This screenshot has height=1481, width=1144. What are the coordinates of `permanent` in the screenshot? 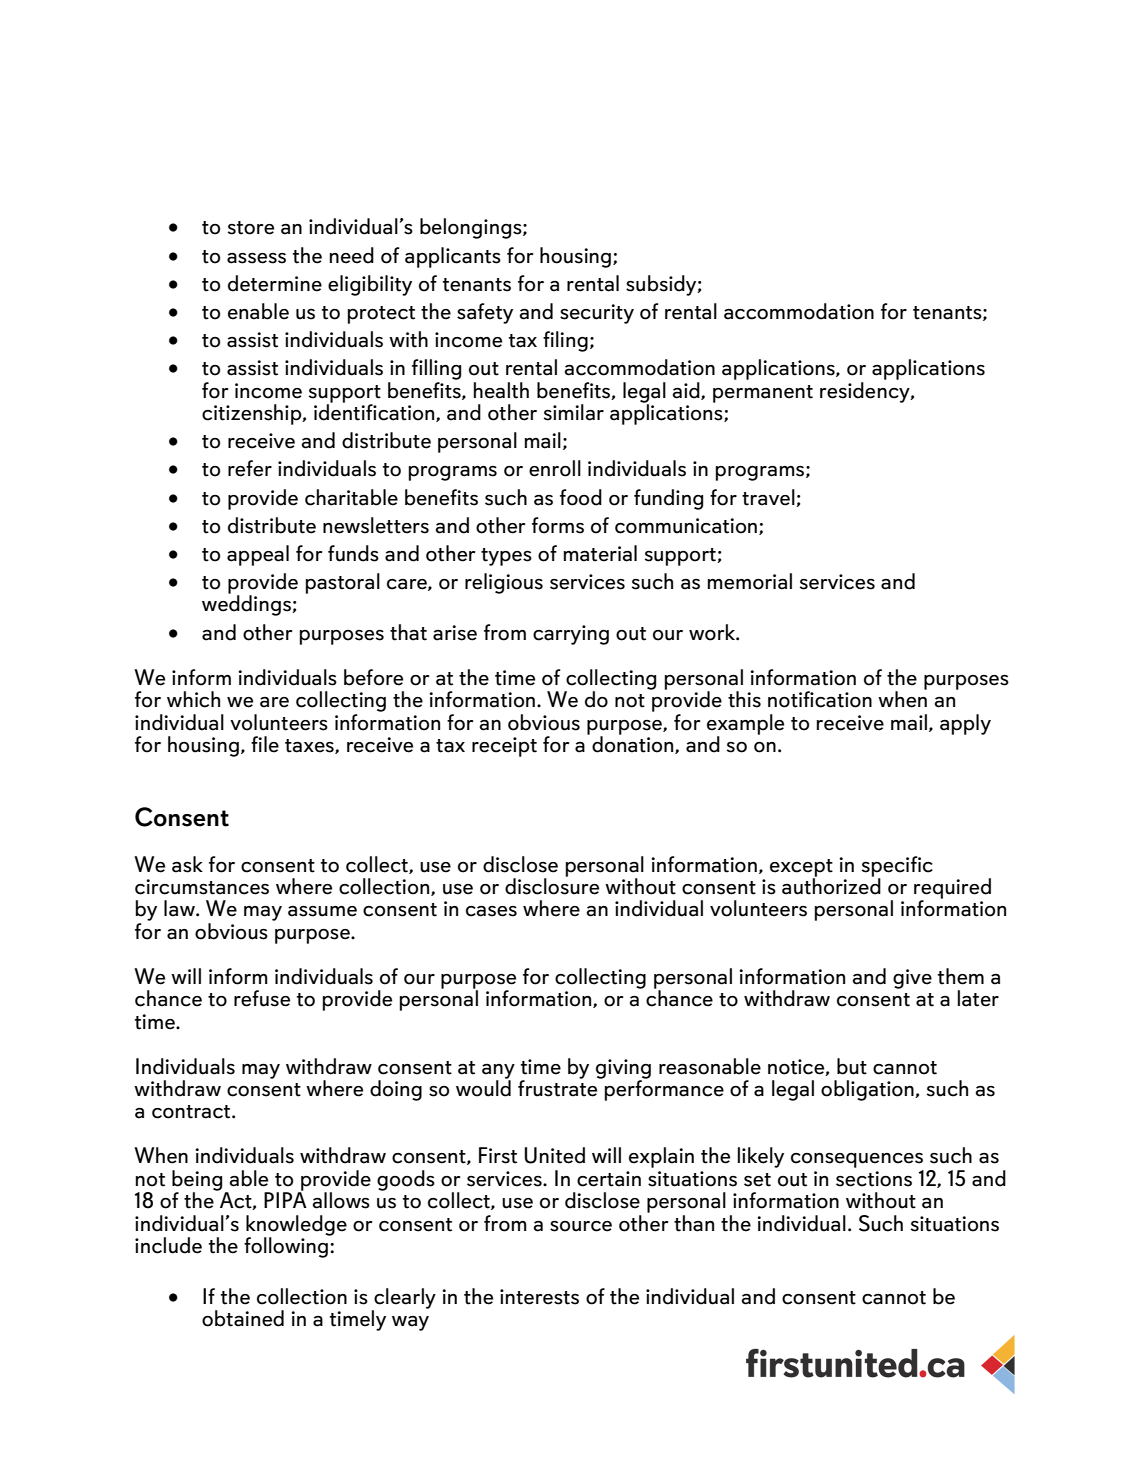 It's located at (763, 394).
